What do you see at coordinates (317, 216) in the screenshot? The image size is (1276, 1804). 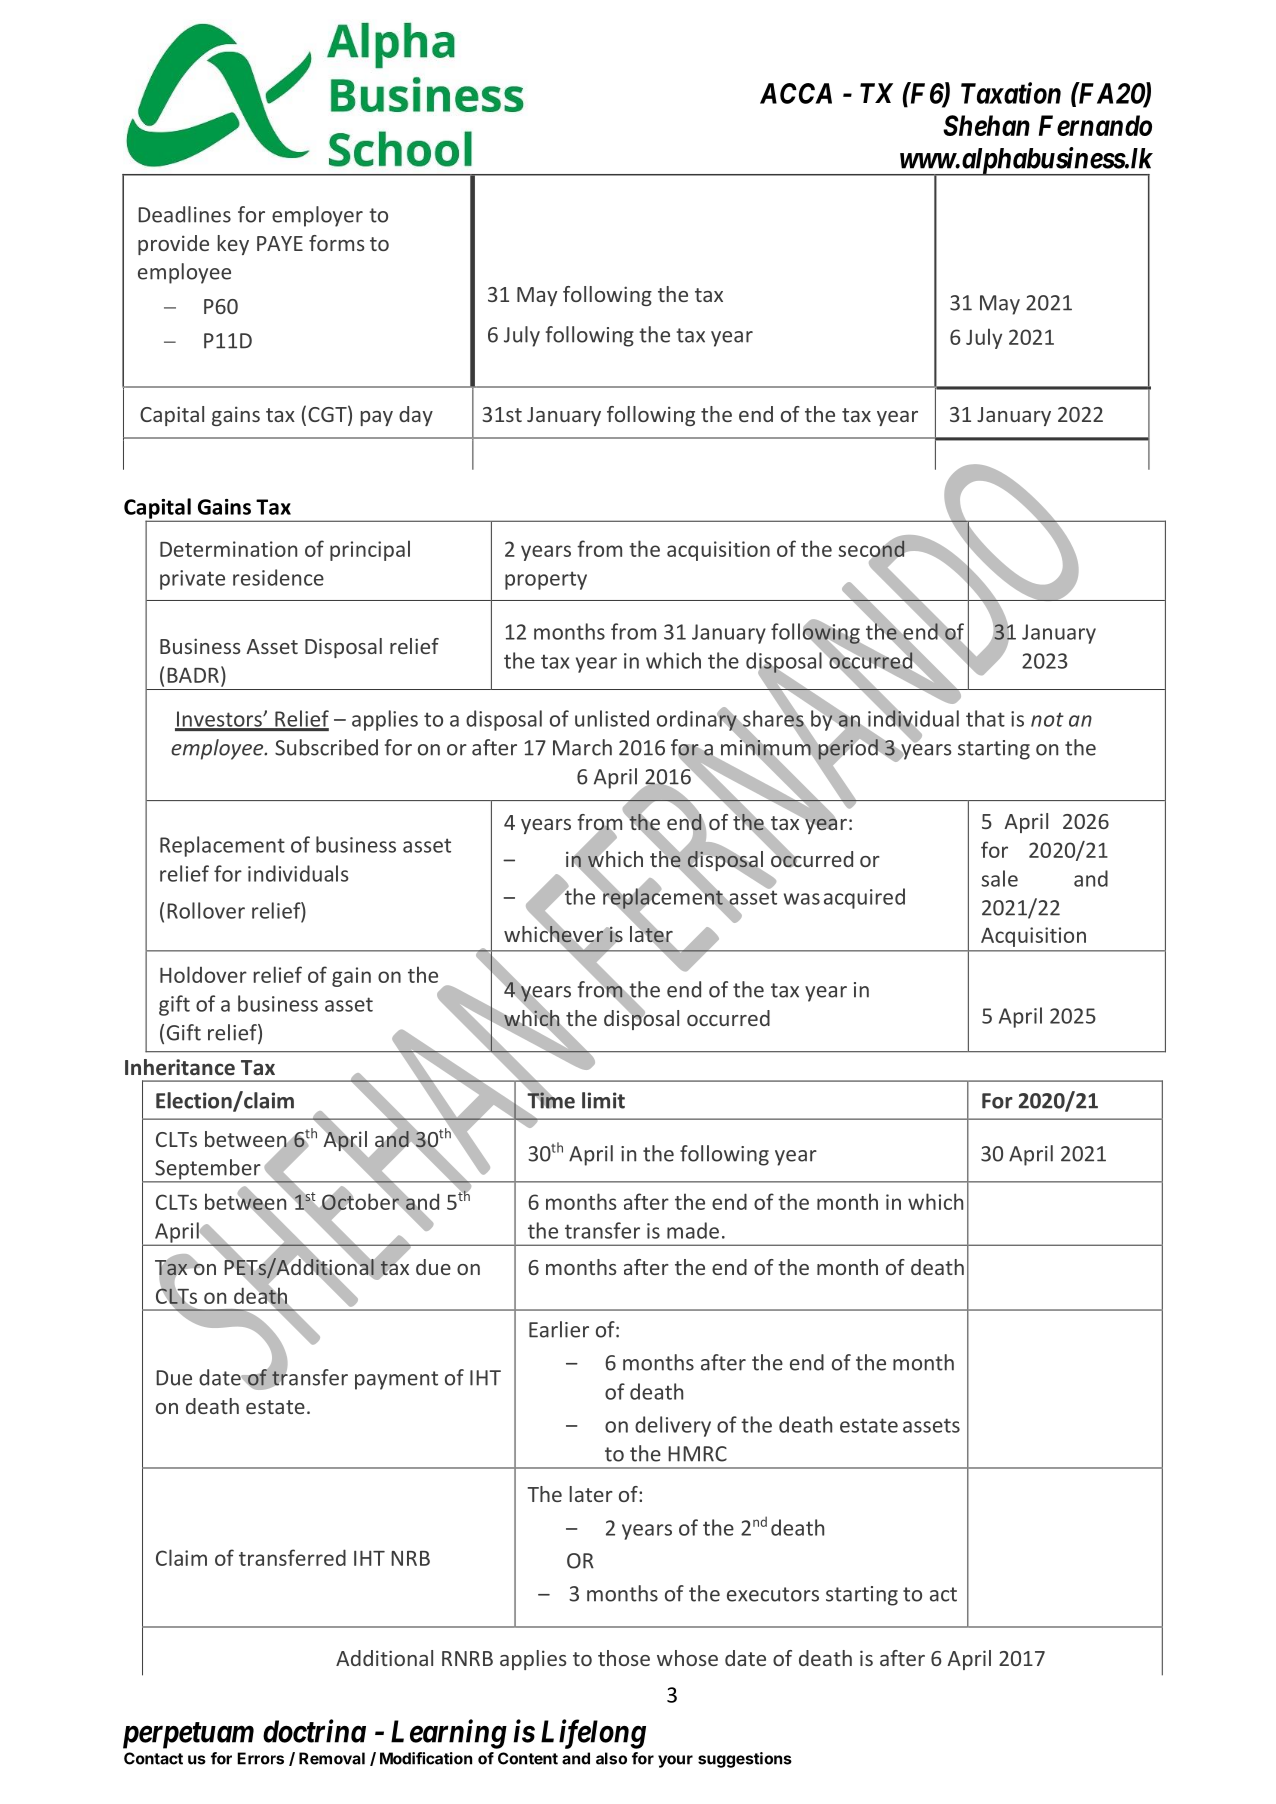 I see `employer` at bounding box center [317, 216].
